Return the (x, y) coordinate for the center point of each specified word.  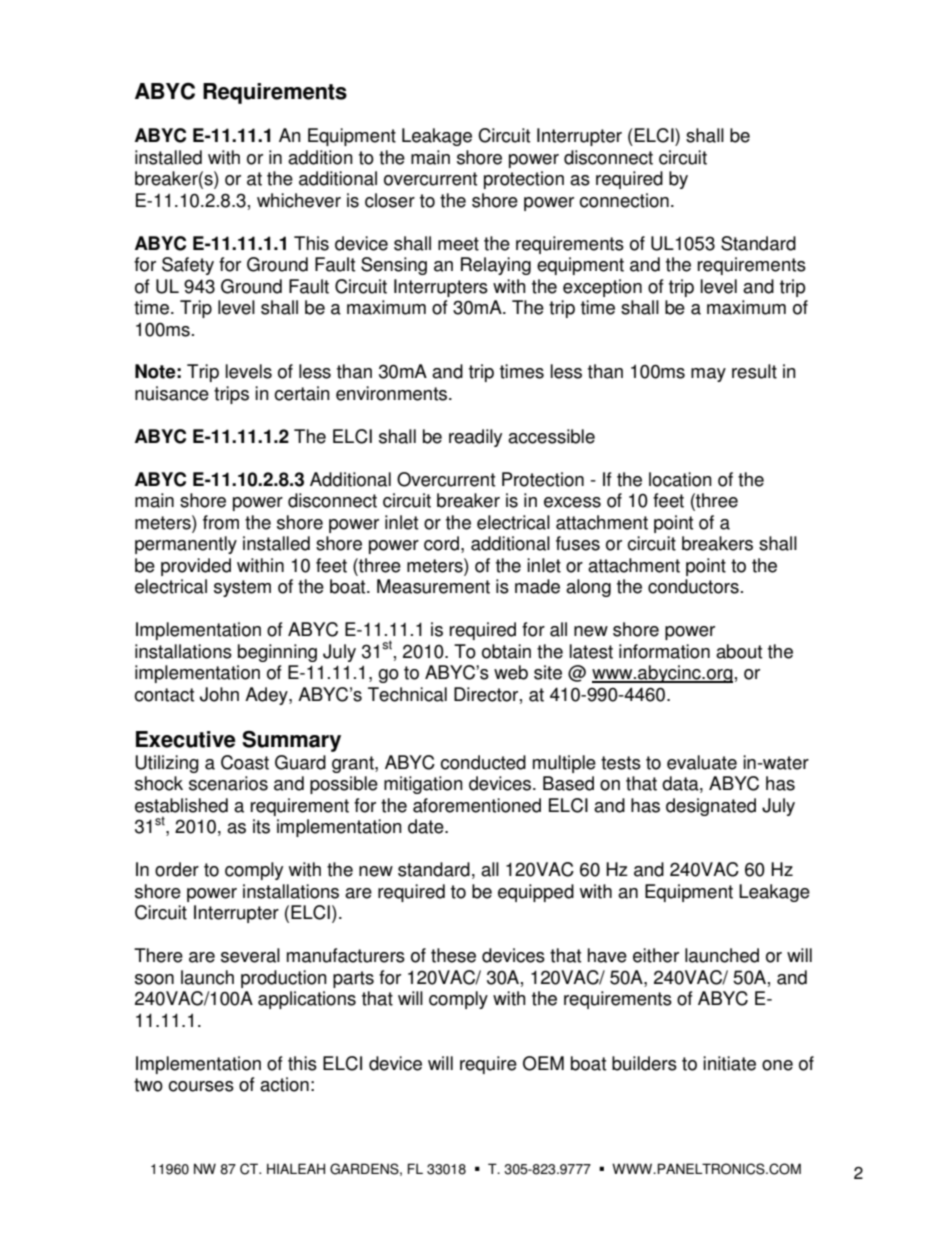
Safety (188, 266)
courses (201, 1086)
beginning (277, 653)
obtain (506, 651)
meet (458, 244)
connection (624, 200)
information (664, 651)
